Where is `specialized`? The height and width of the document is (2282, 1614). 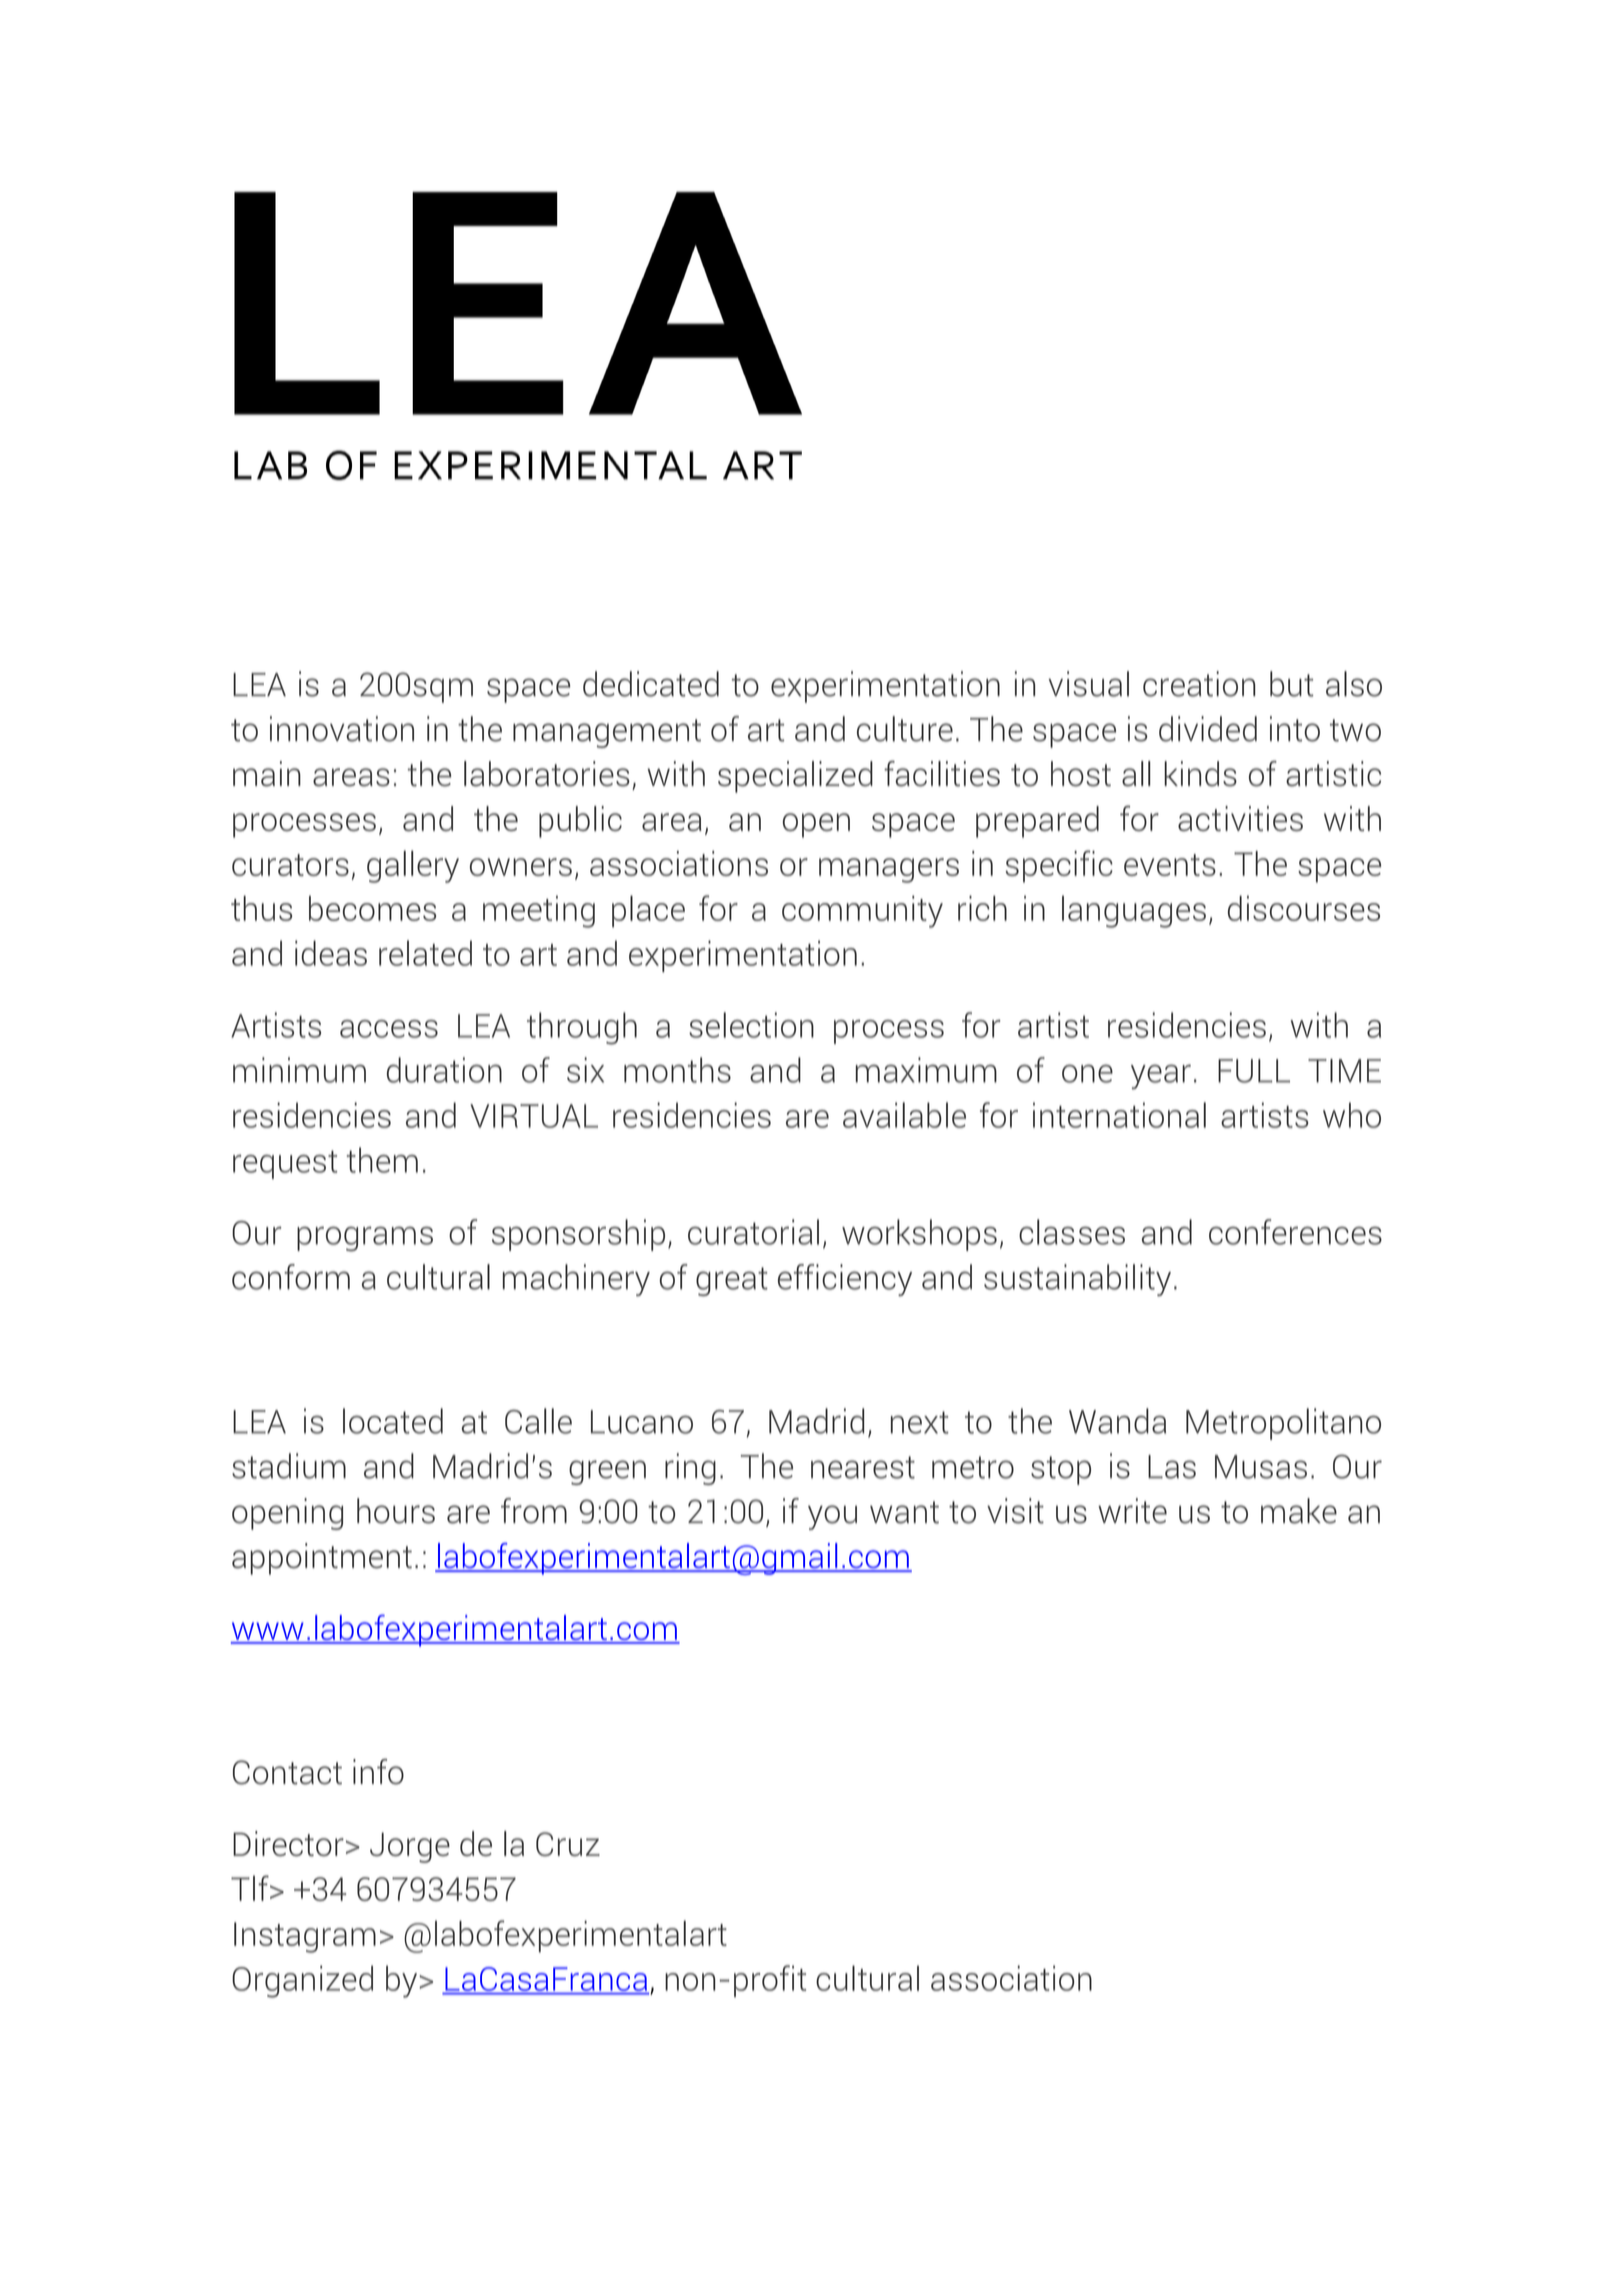
specialized is located at coordinates (795, 777).
